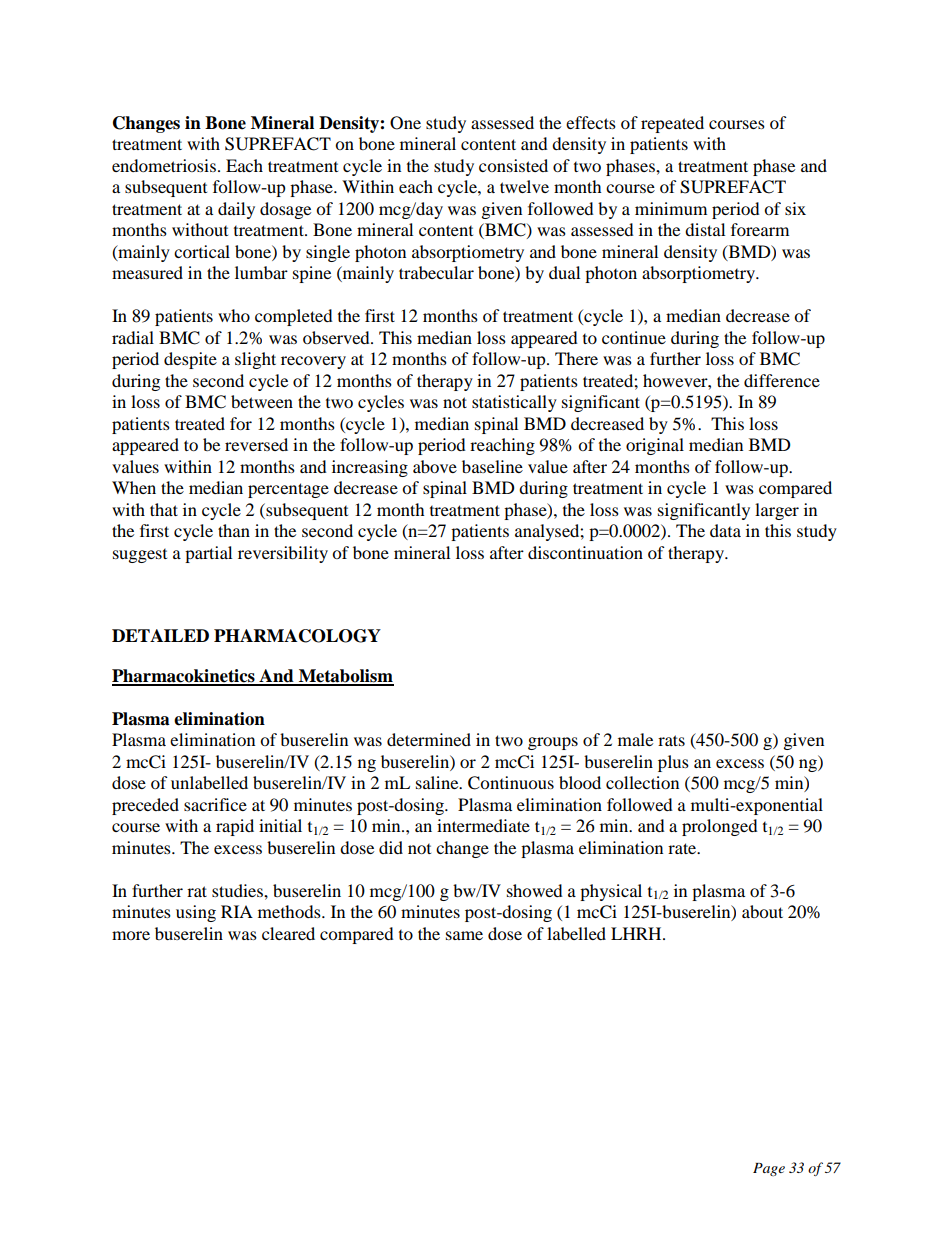 Image resolution: width=952 pixels, height=1233 pixels. I want to click on Pharmacokinetics, so click(184, 677).
